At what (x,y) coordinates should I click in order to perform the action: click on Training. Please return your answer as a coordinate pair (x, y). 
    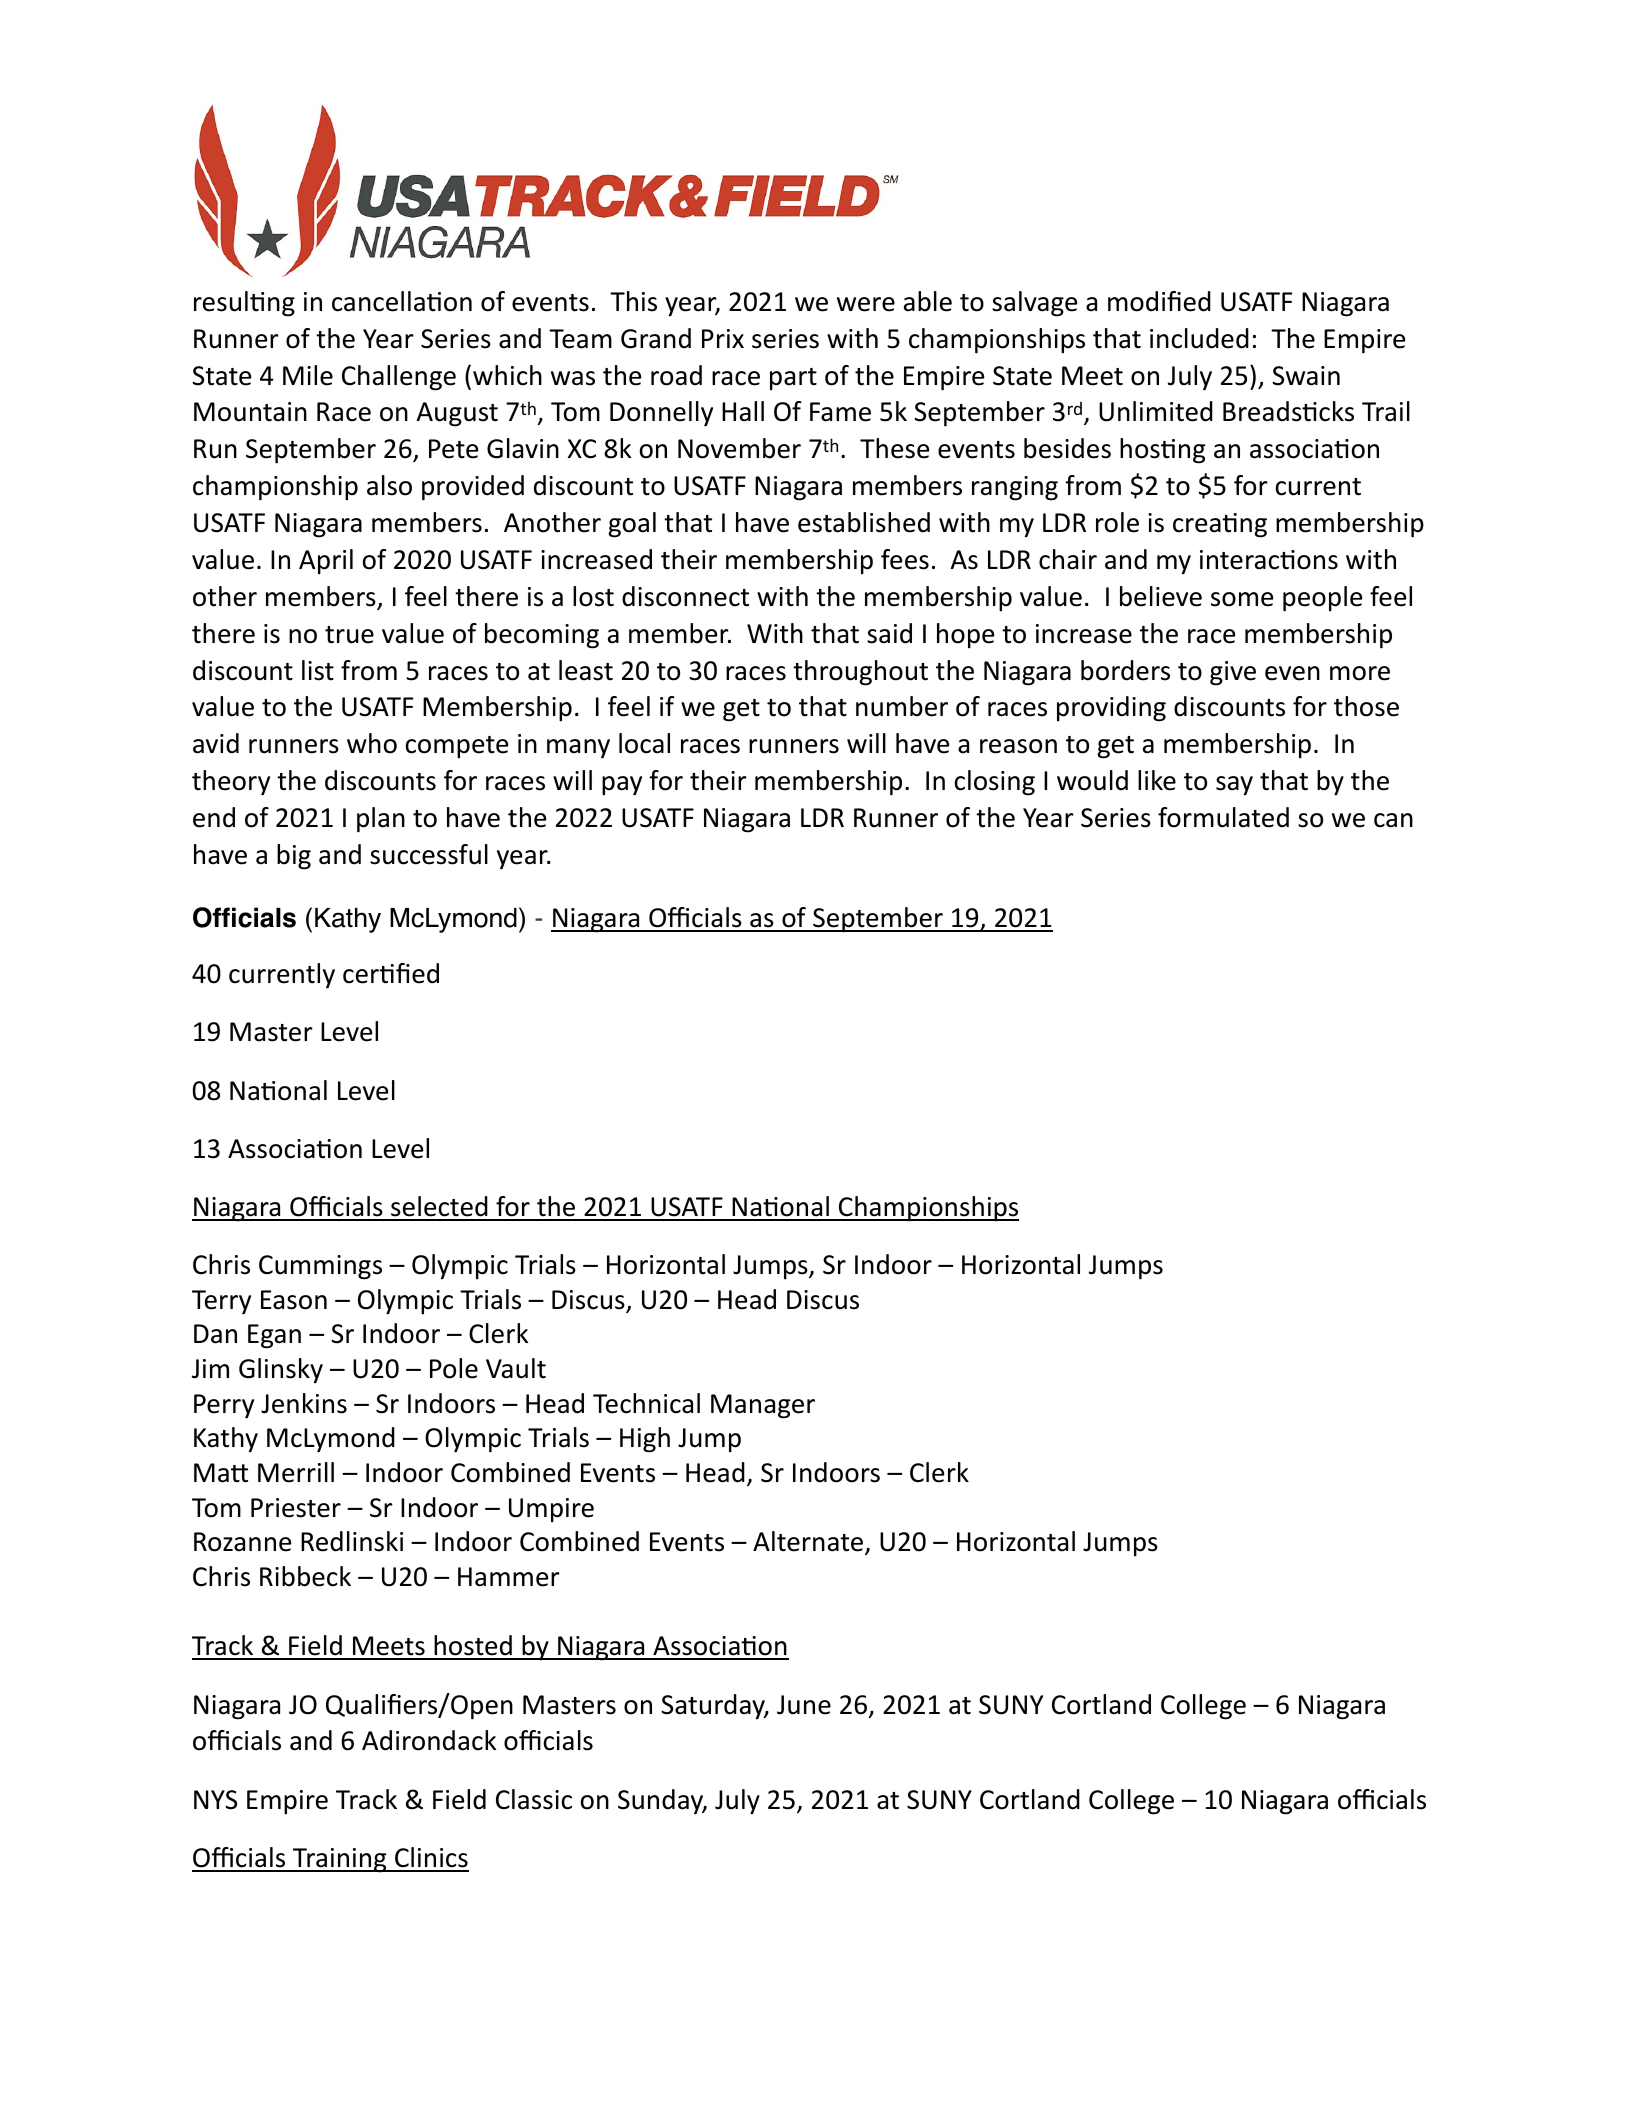
    Looking at the image, I should click on (340, 1860).
